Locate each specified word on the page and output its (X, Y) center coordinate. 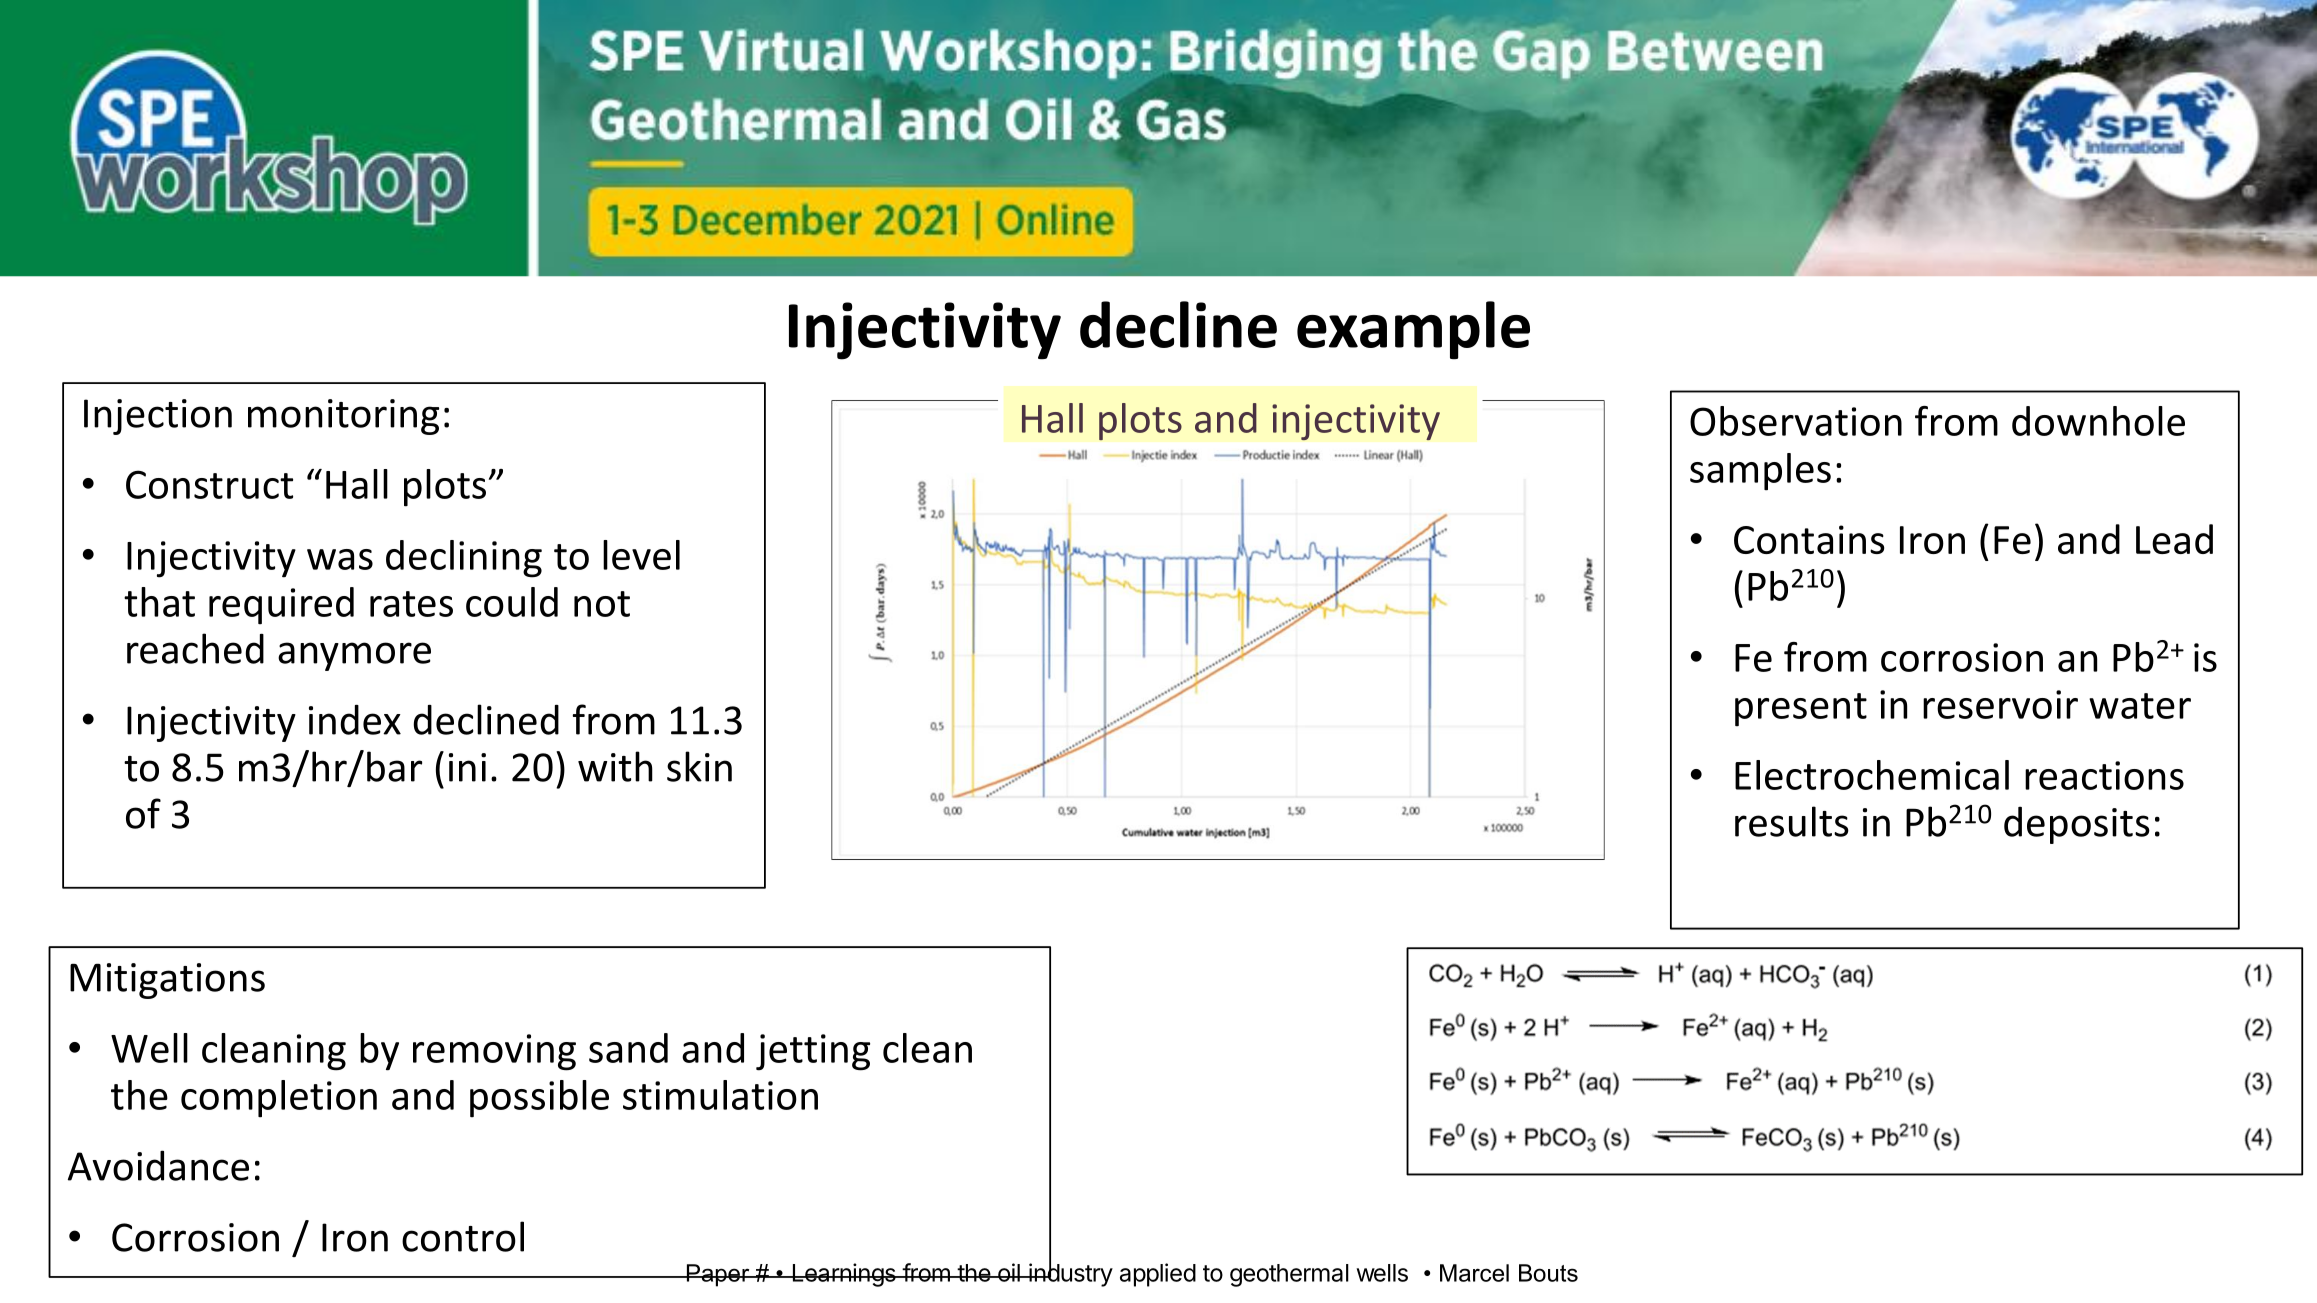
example (1413, 330)
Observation (1796, 421)
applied (1158, 1275)
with (615, 766)
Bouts (1548, 1273)
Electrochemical (1872, 775)
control (463, 1236)
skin (699, 766)
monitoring (343, 417)
